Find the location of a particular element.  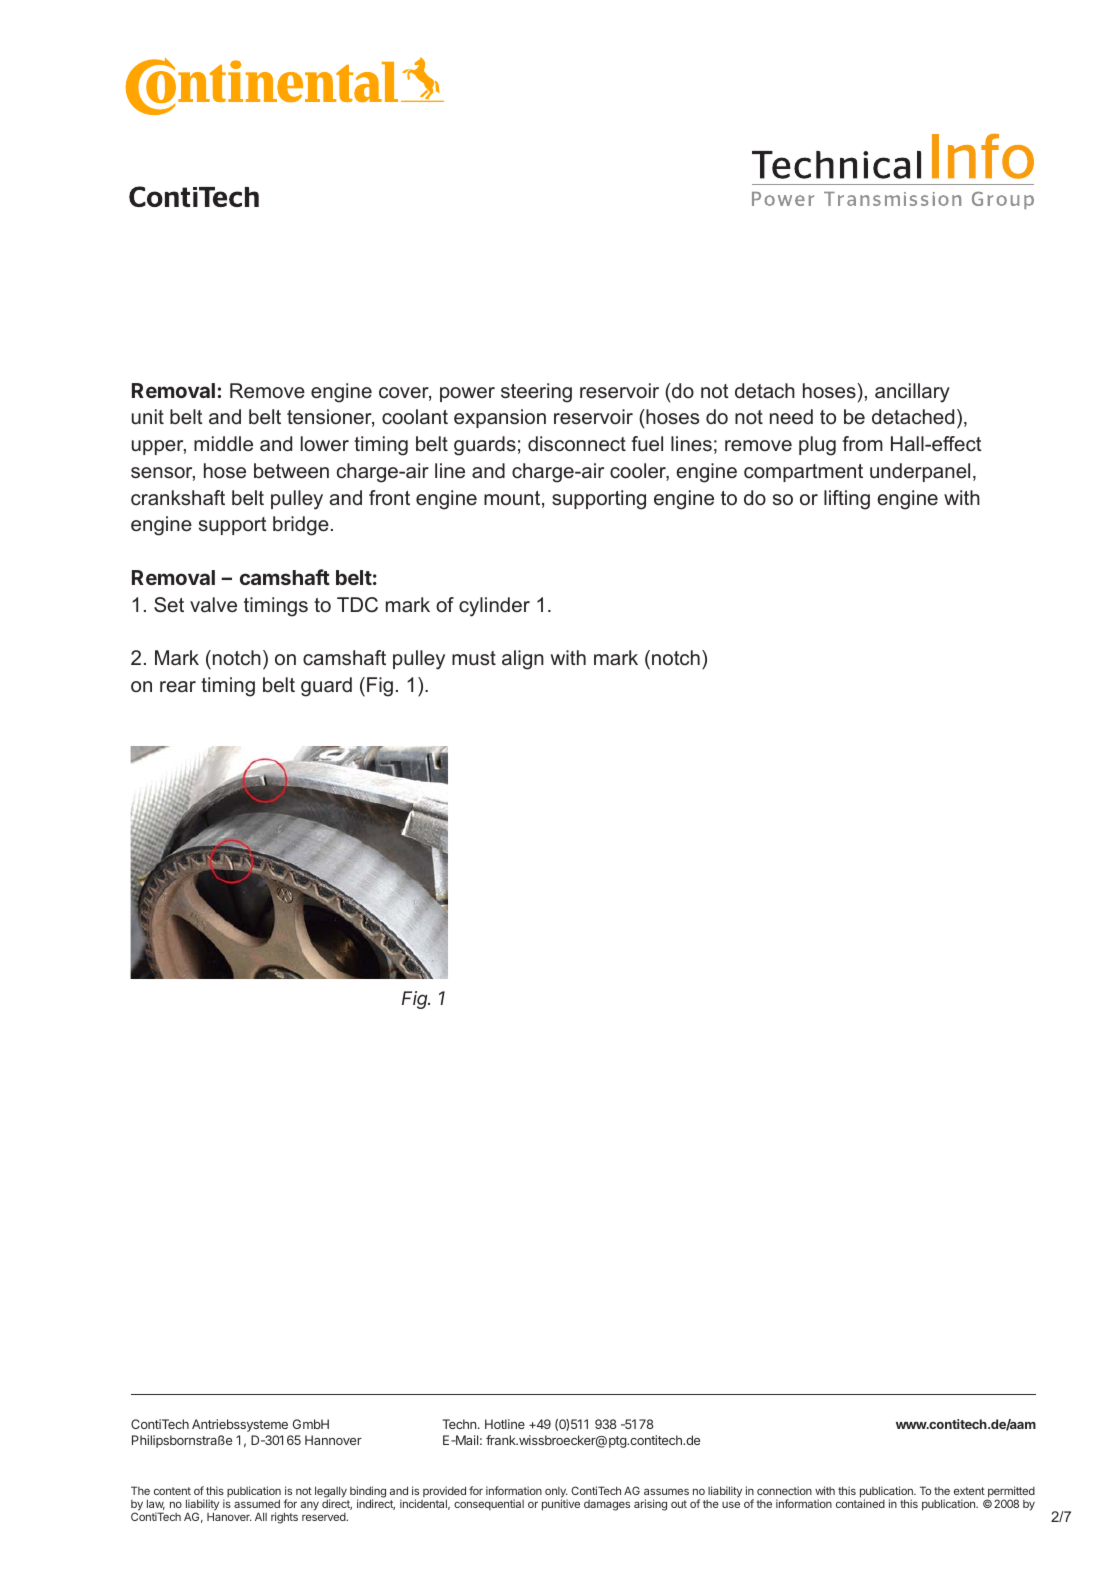

ancillary is located at coordinates (912, 393).
